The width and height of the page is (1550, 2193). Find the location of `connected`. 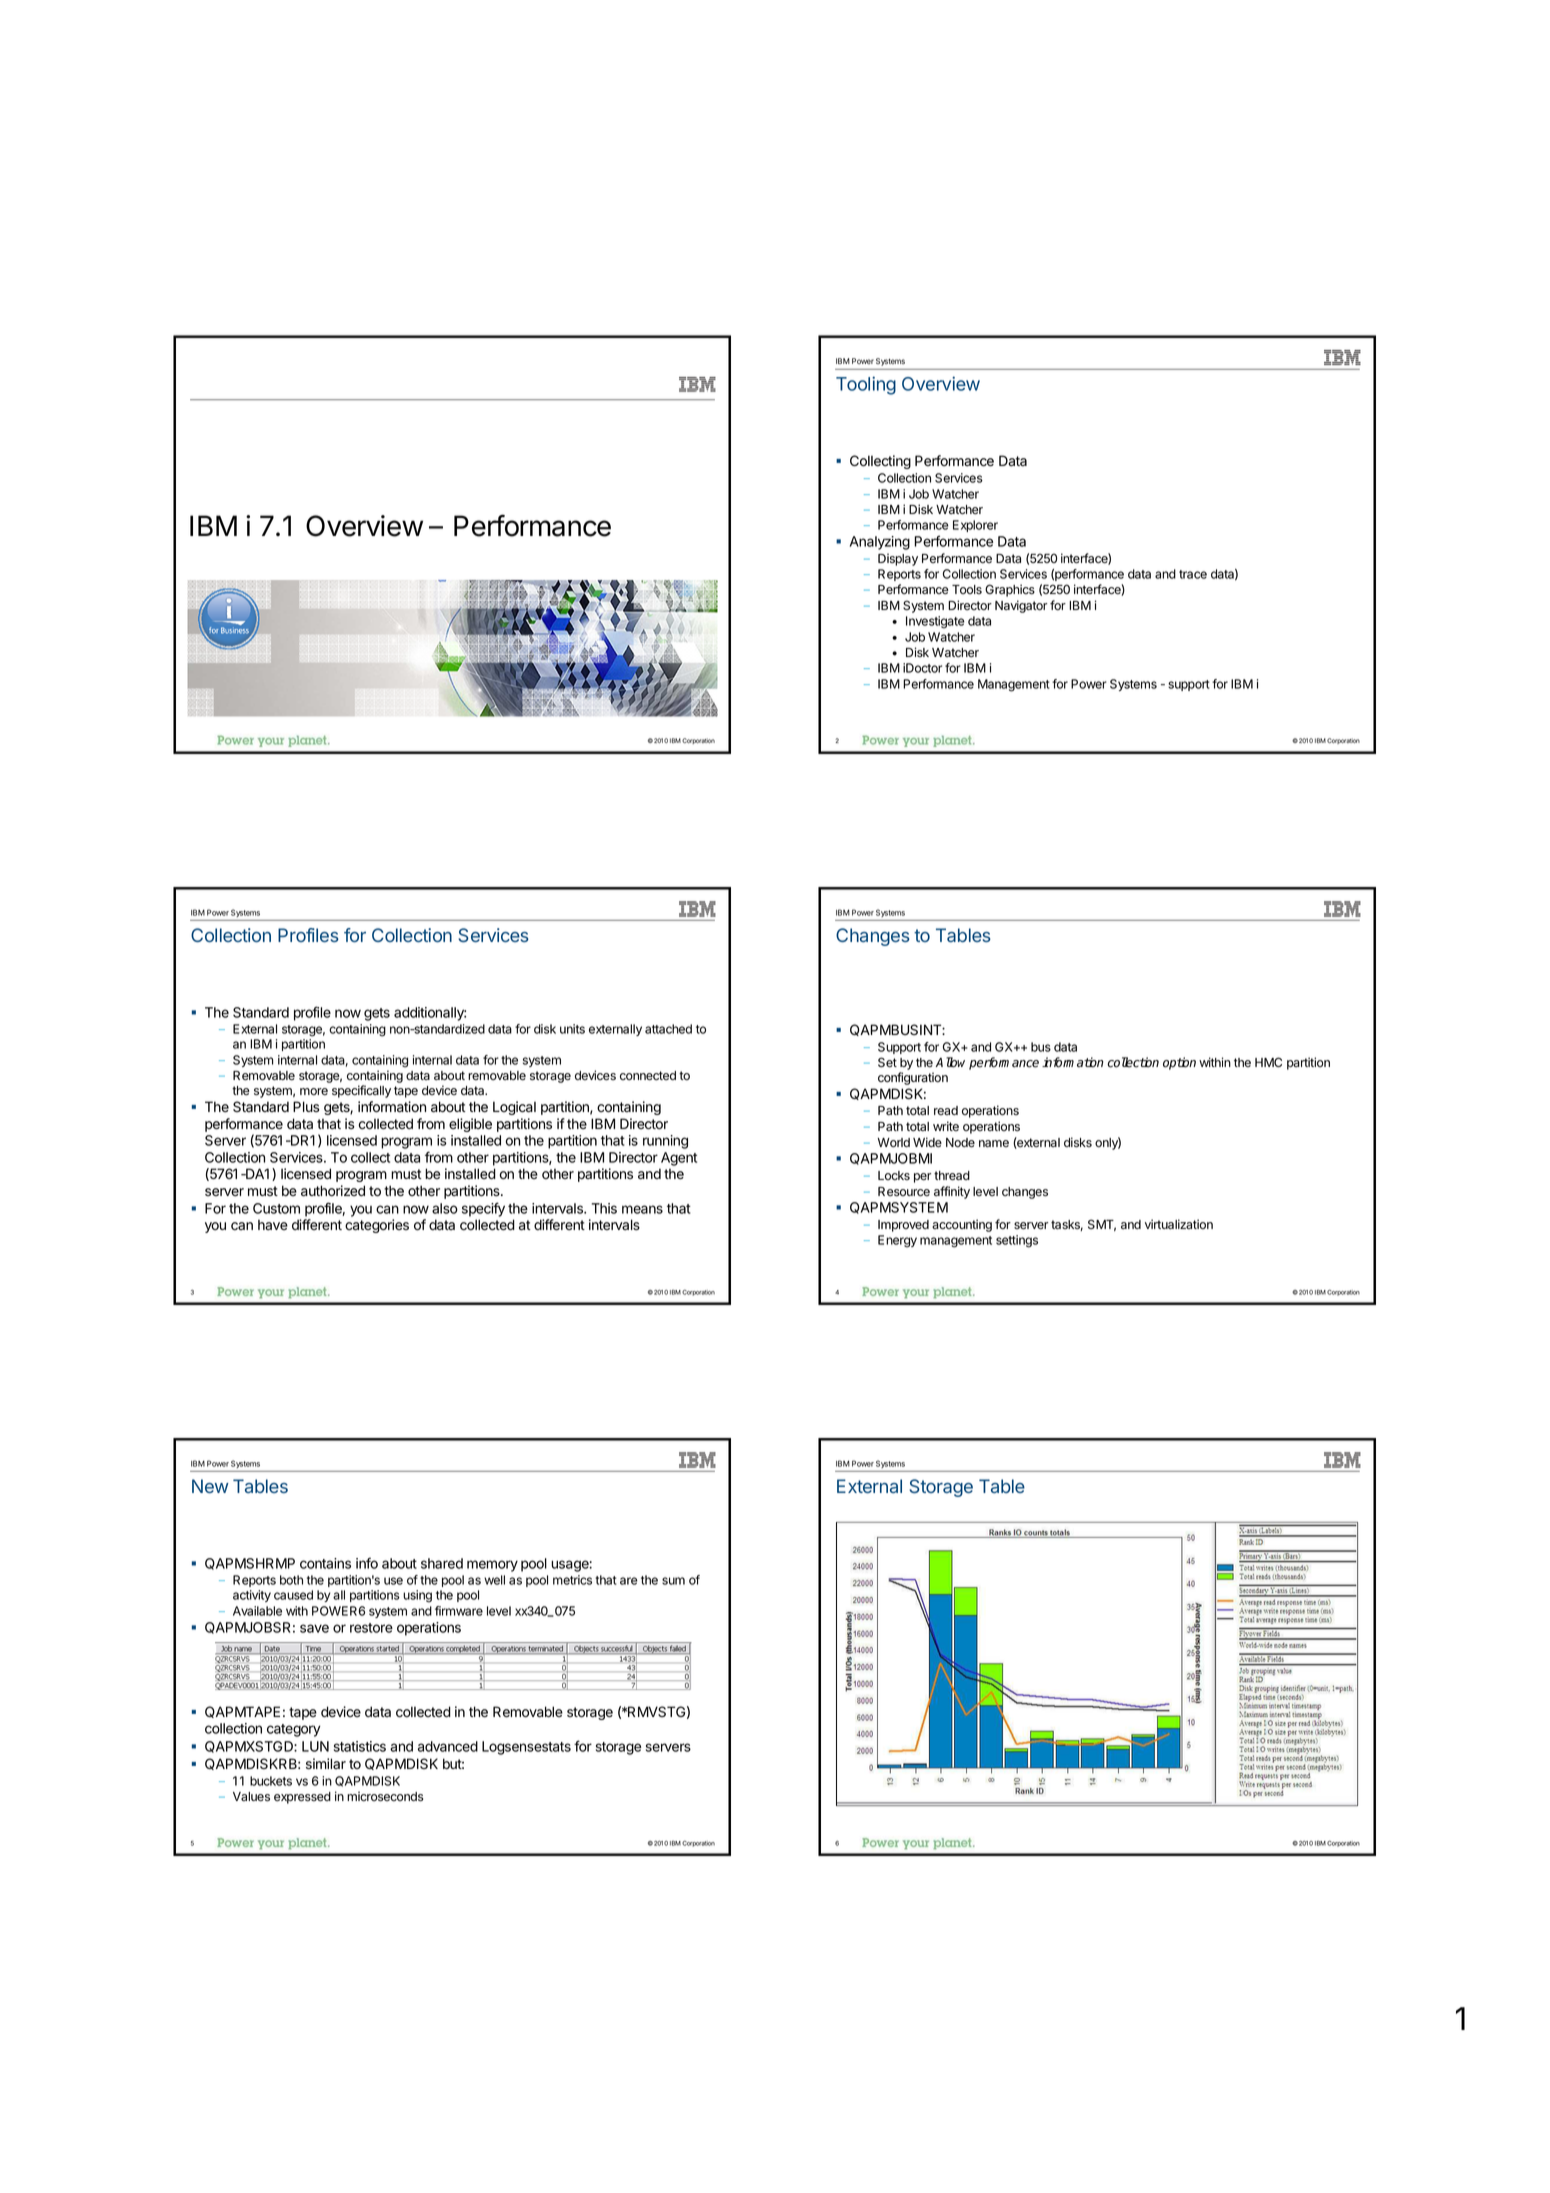

connected is located at coordinates (648, 1076).
